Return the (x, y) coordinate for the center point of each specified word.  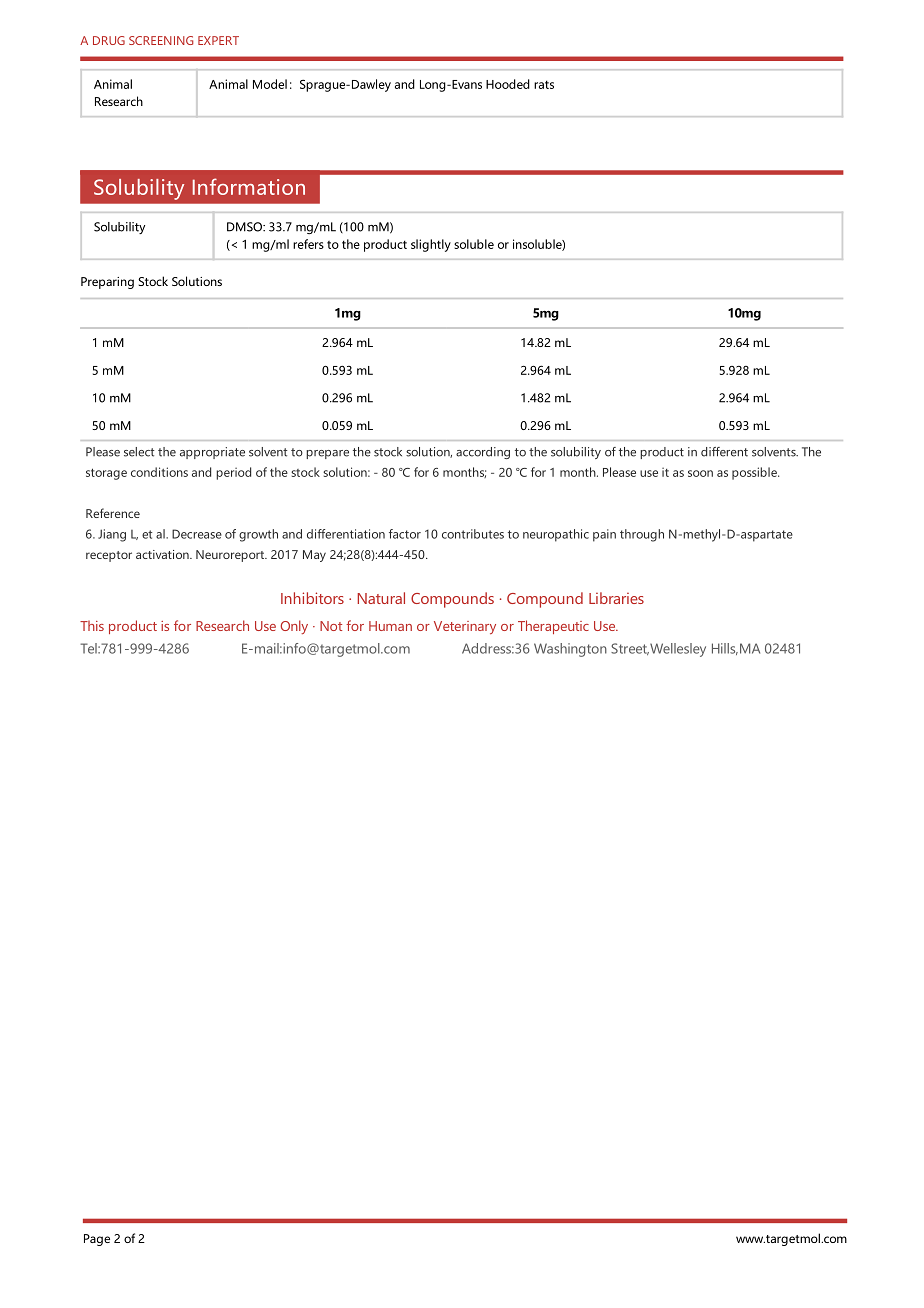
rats (544, 84)
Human (390, 626)
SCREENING (161, 40)
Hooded (508, 84)
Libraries (616, 598)
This (92, 625)
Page (97, 1240)
